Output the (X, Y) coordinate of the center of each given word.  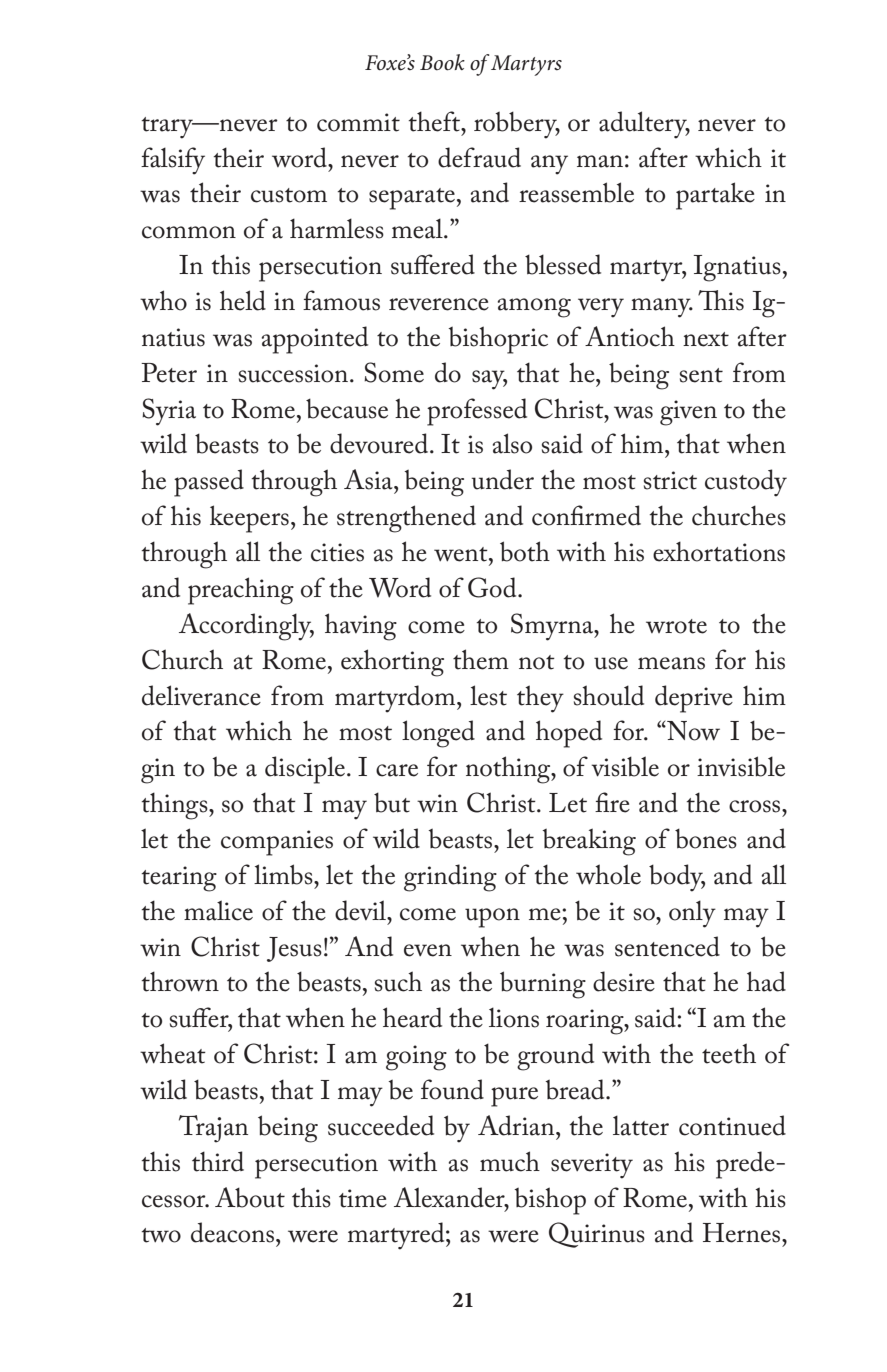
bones (706, 838)
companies (277, 843)
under (503, 479)
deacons (232, 1232)
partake (715, 196)
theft (435, 121)
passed (209, 483)
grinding (450, 878)
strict (670, 480)
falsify (173, 161)
